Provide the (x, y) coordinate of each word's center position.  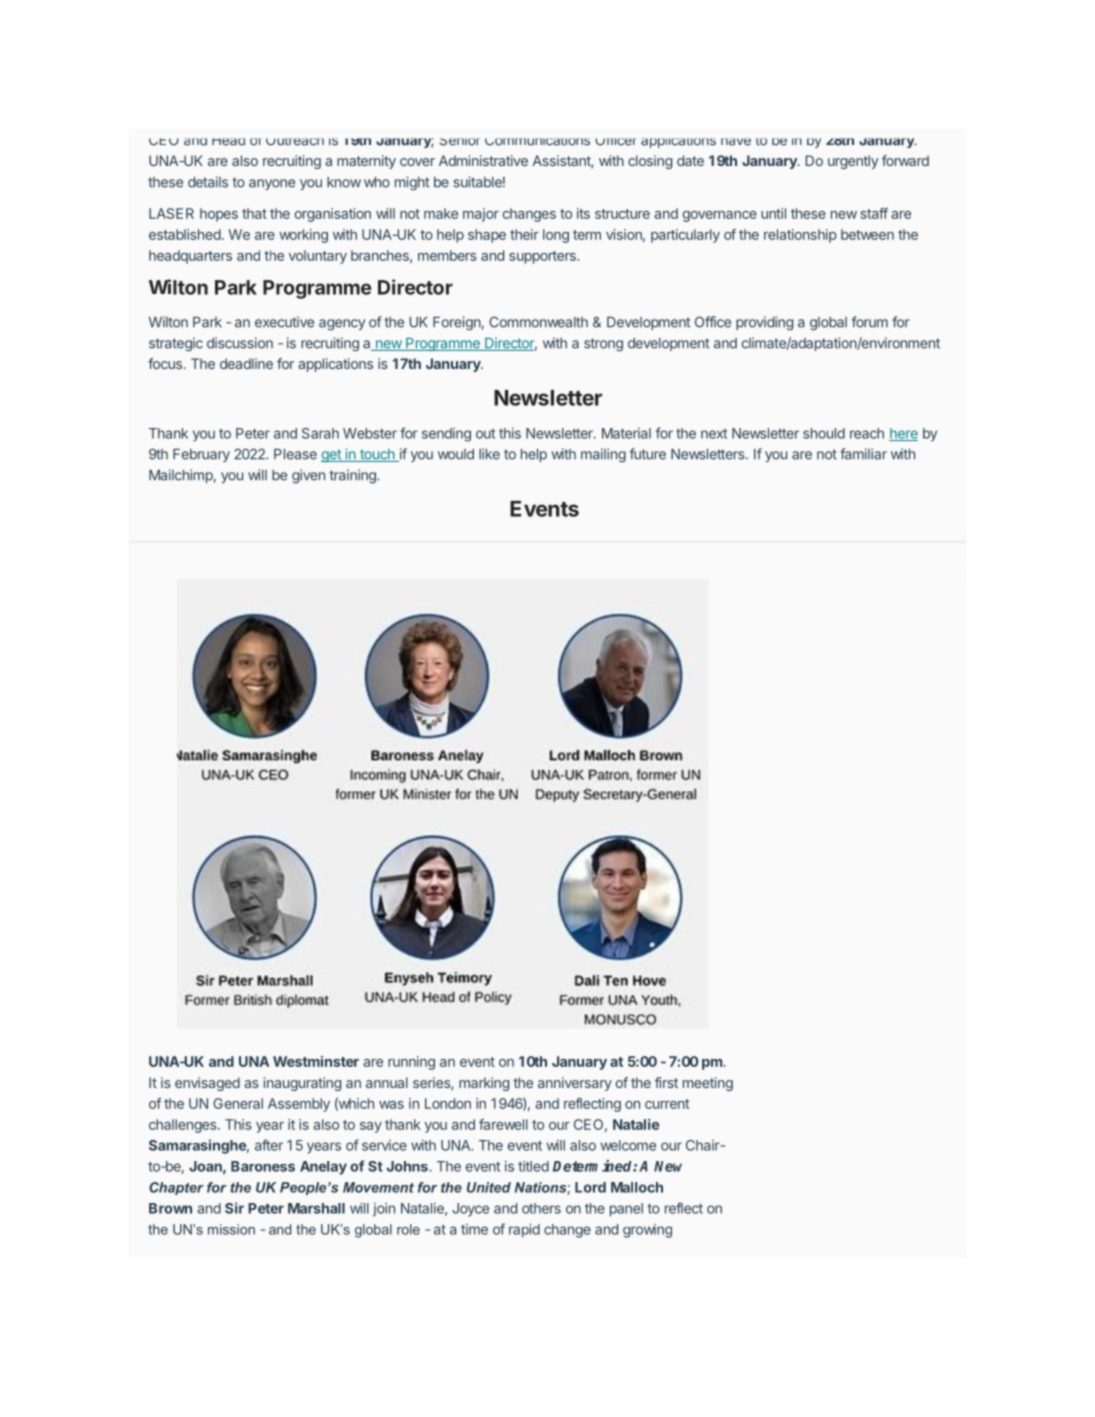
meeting (708, 1084)
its (583, 213)
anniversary (575, 1084)
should (824, 433)
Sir (234, 1208)
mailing (603, 455)
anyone (272, 184)
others (541, 1208)
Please (295, 454)
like (489, 454)
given (308, 476)
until (773, 213)
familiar (863, 454)
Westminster (316, 1061)
